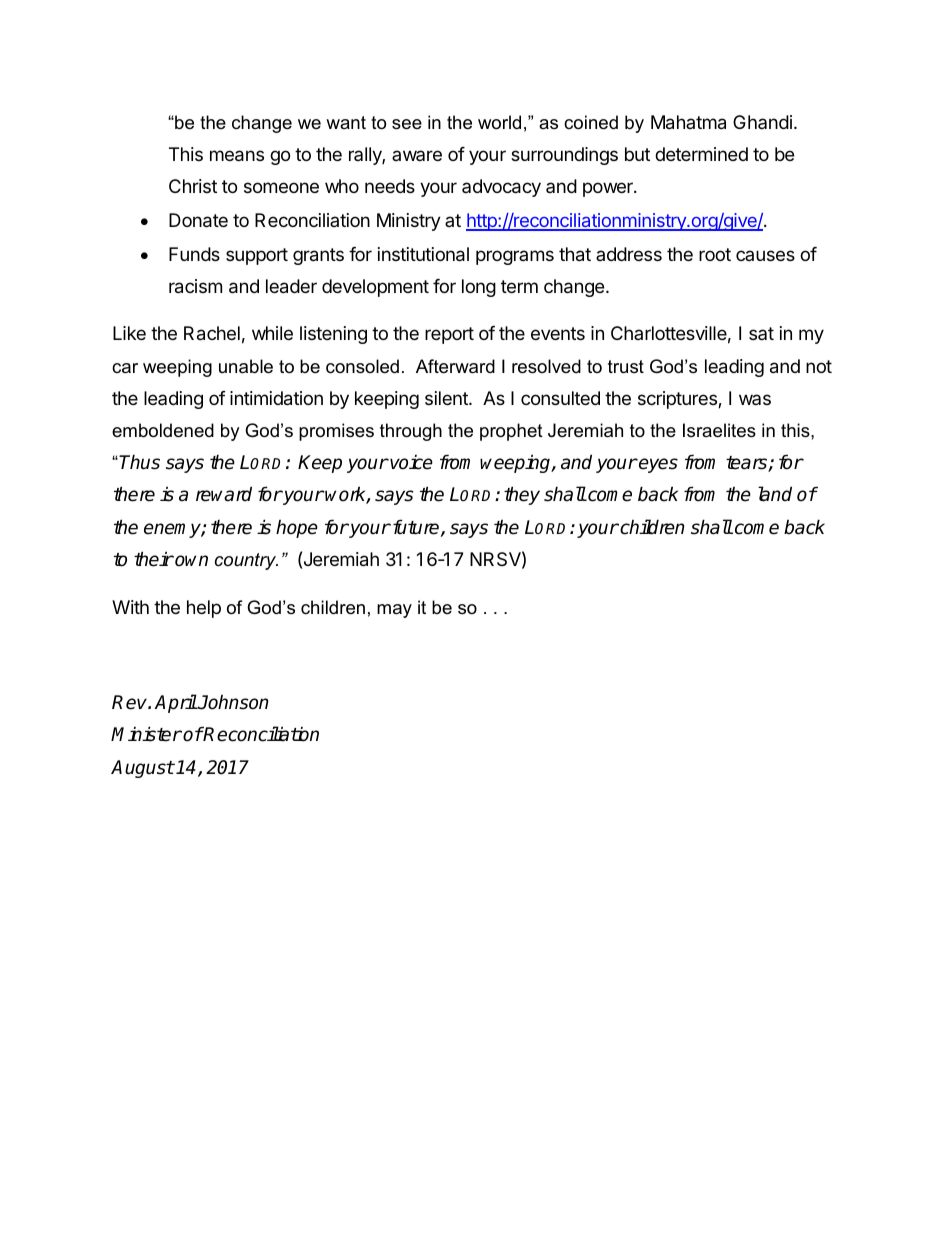  Describe the element at coordinates (762, 122) in the screenshot. I see `Ghandi` at that location.
